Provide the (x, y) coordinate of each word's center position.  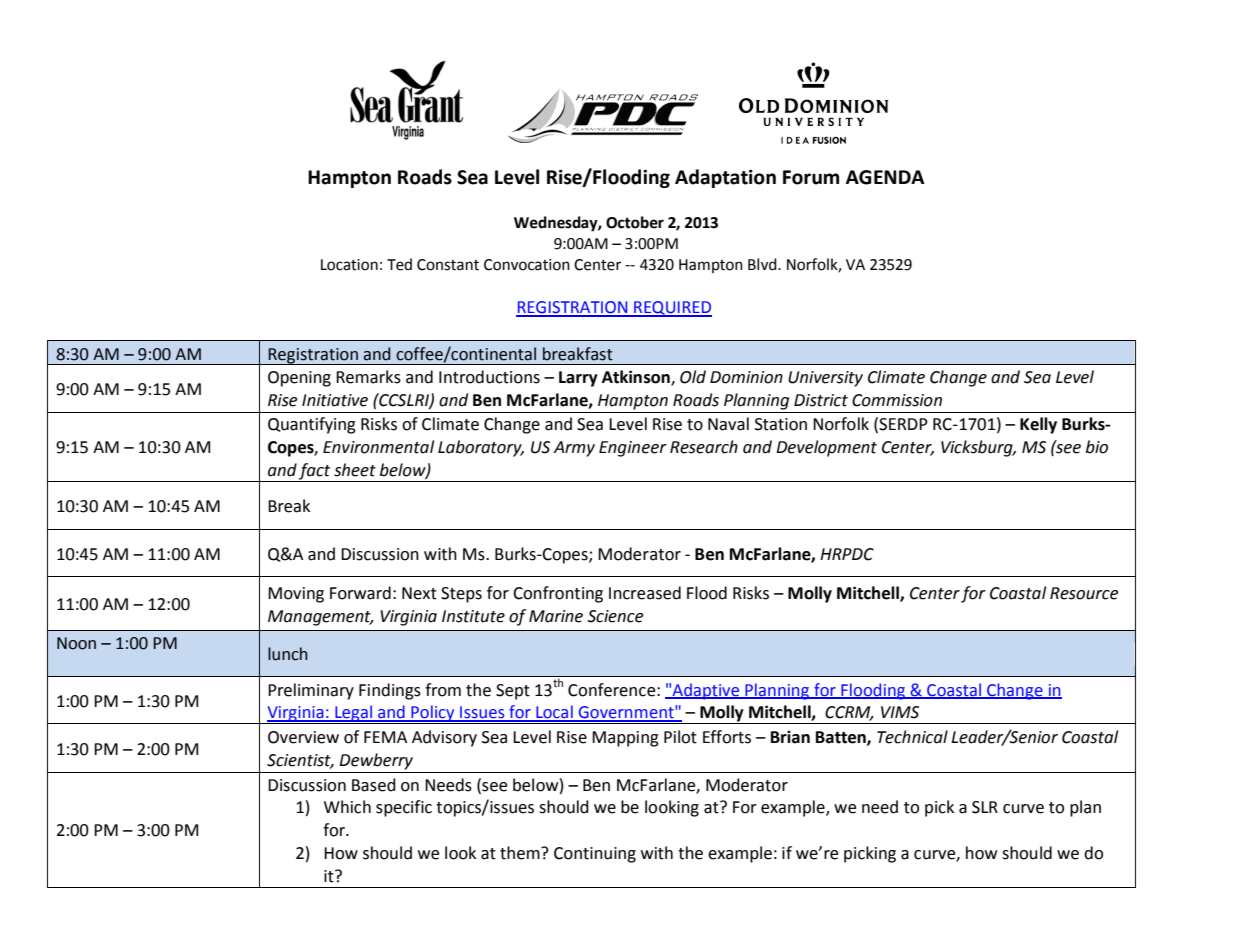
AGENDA (885, 177)
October (635, 222)
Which (347, 807)
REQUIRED (672, 309)
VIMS (900, 712)
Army (574, 449)
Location (349, 265)
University (825, 379)
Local (554, 713)
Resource (1084, 593)
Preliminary (311, 691)
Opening (299, 379)
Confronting (558, 594)
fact (315, 472)
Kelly (1038, 425)
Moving (296, 595)
